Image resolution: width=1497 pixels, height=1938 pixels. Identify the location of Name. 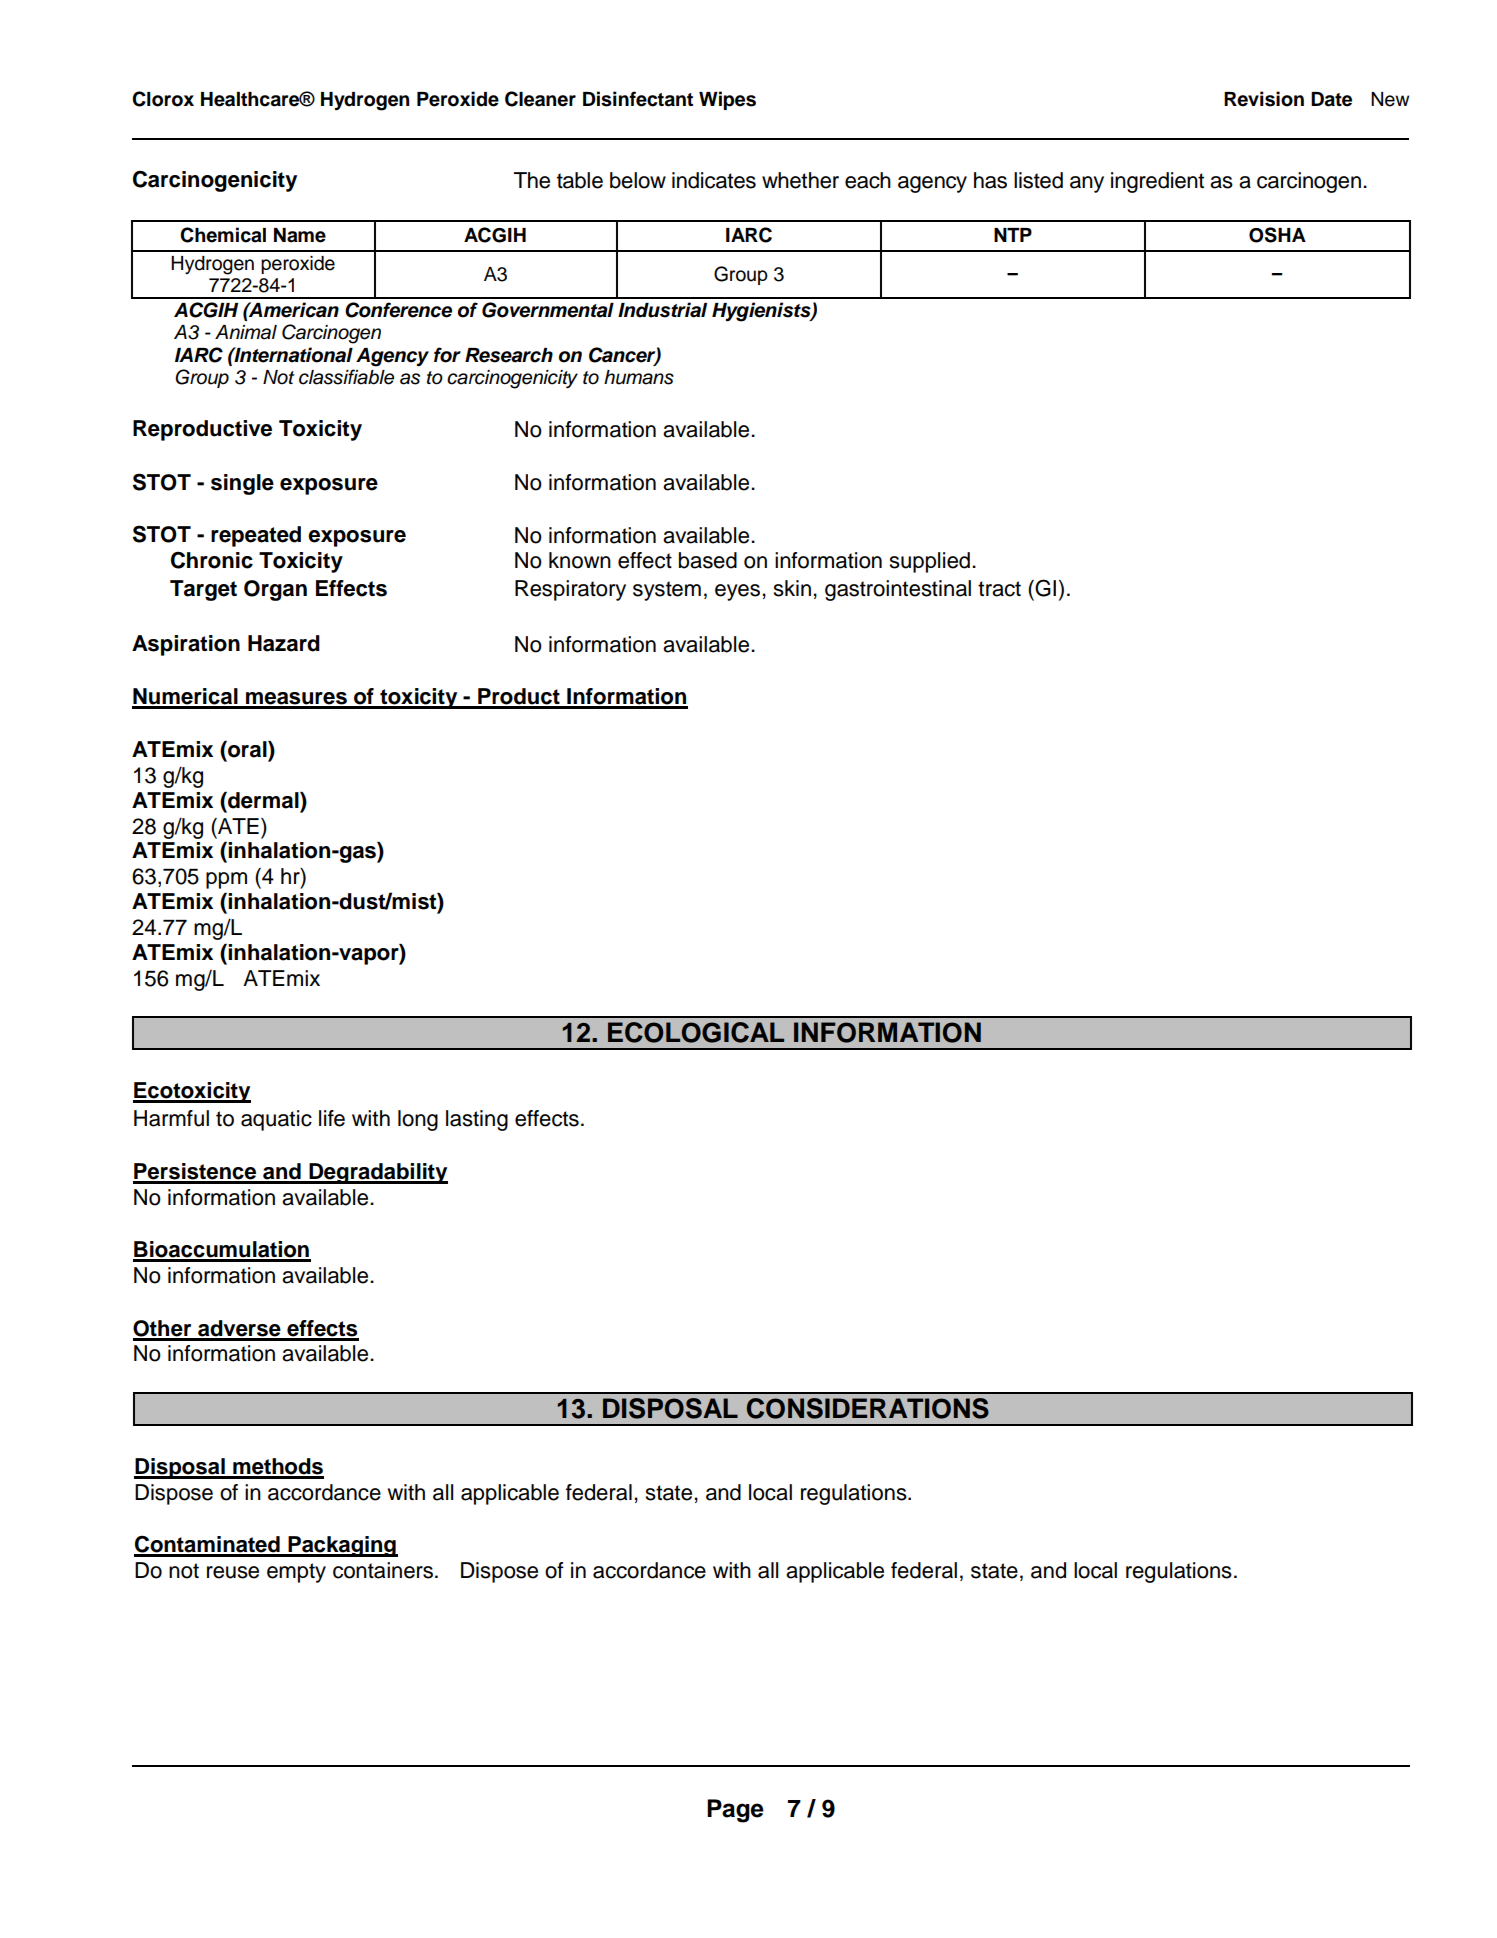
(300, 235).
